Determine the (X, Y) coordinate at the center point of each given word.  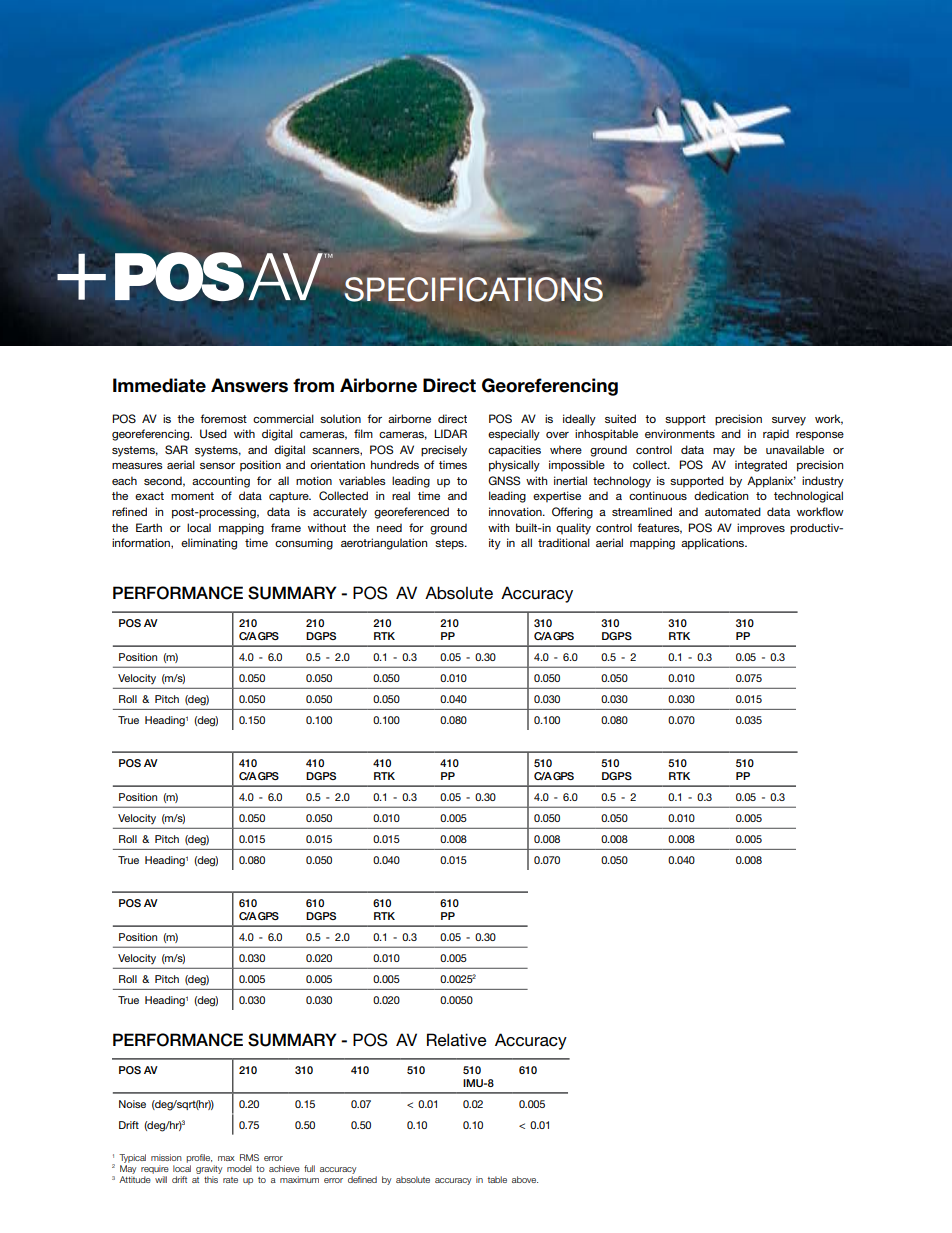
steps (450, 544)
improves (761, 529)
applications (714, 544)
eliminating (209, 544)
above (525, 1179)
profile (199, 1158)
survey (789, 421)
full (309, 1168)
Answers (249, 385)
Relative (457, 1039)
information (142, 543)
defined (362, 1179)
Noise (132, 1104)
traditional (564, 542)
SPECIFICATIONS (474, 289)
